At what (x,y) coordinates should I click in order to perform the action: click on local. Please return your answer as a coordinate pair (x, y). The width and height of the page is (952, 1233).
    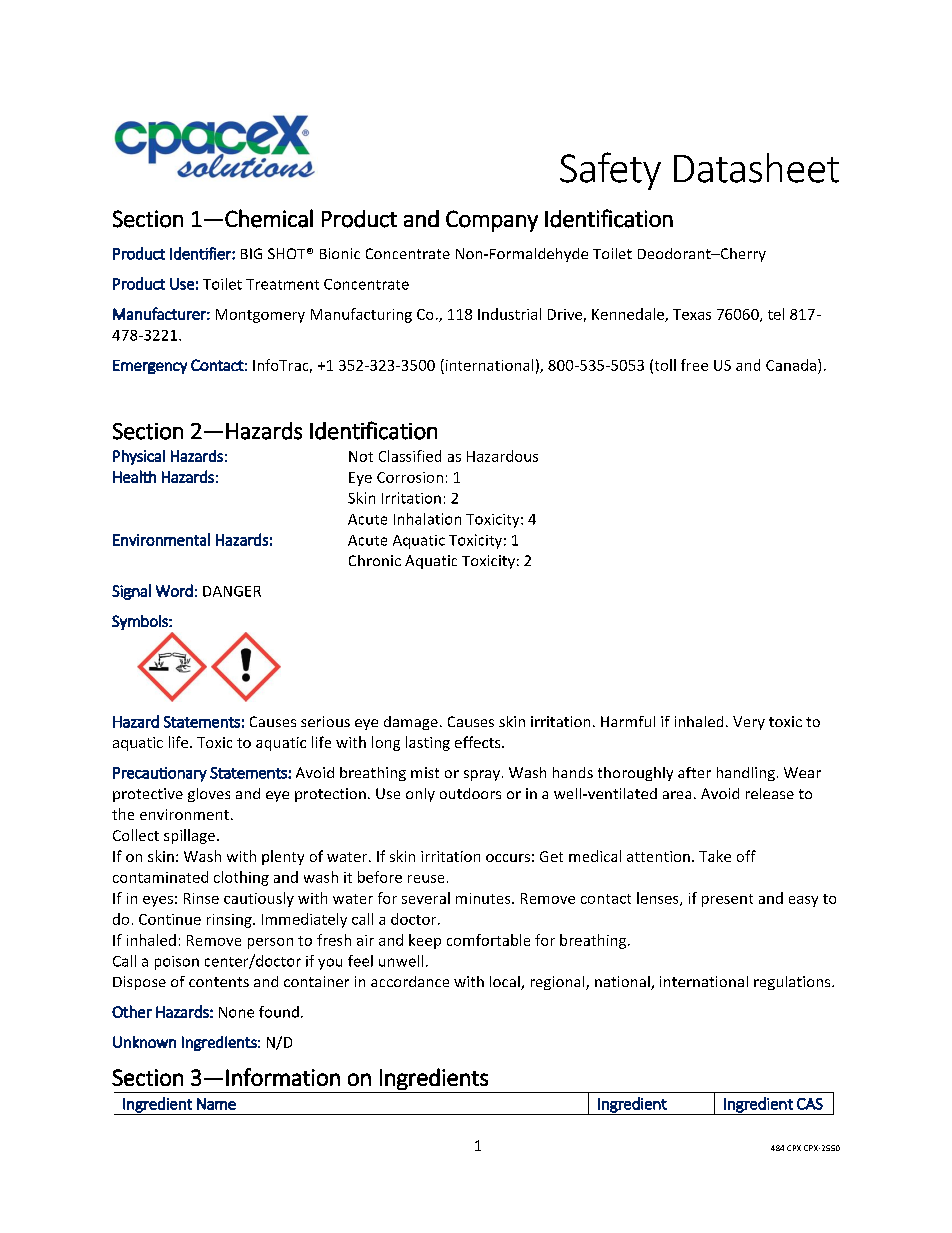
    Looking at the image, I should click on (506, 983).
